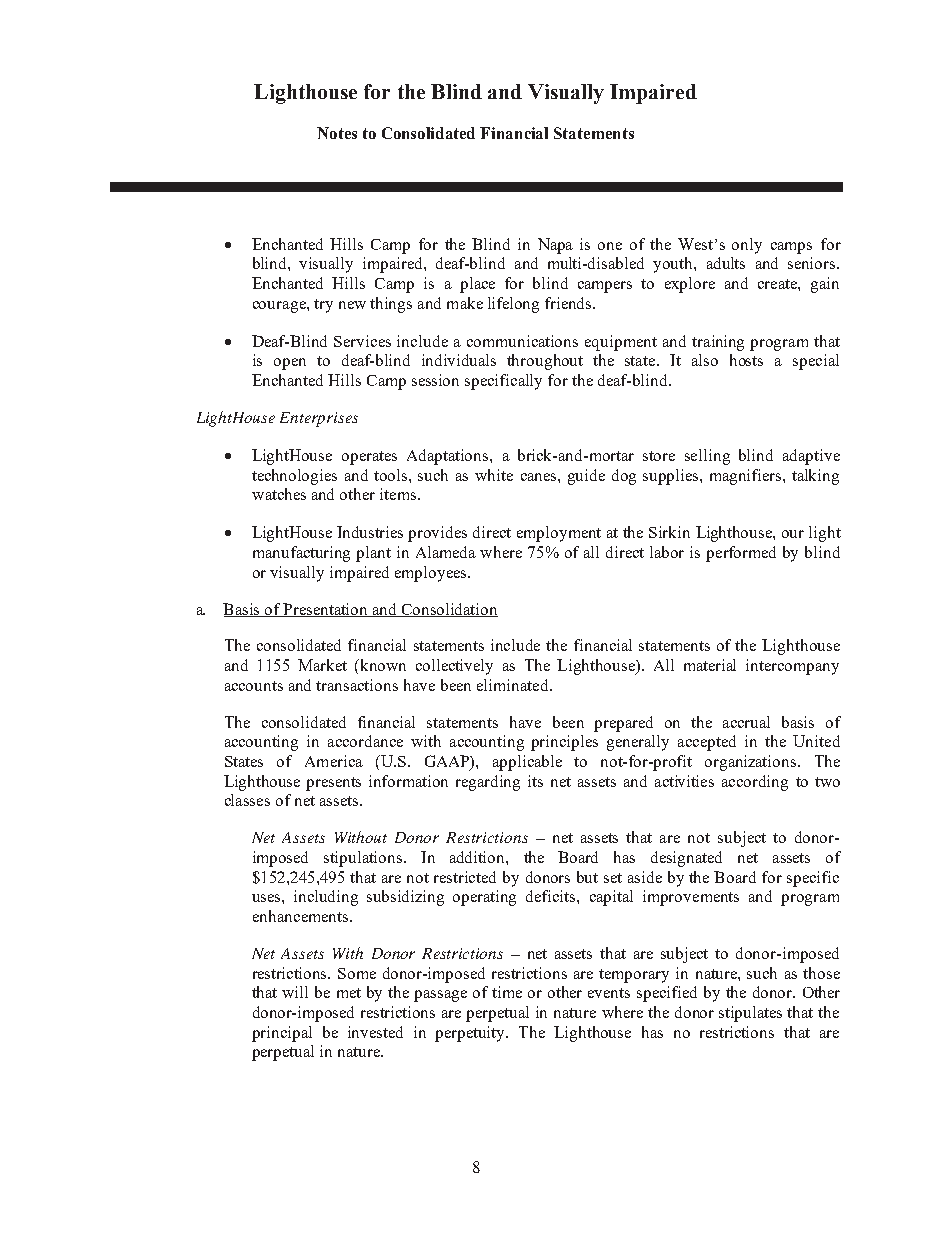 The height and width of the screenshot is (1233, 952). I want to click on time, so click(507, 992).
